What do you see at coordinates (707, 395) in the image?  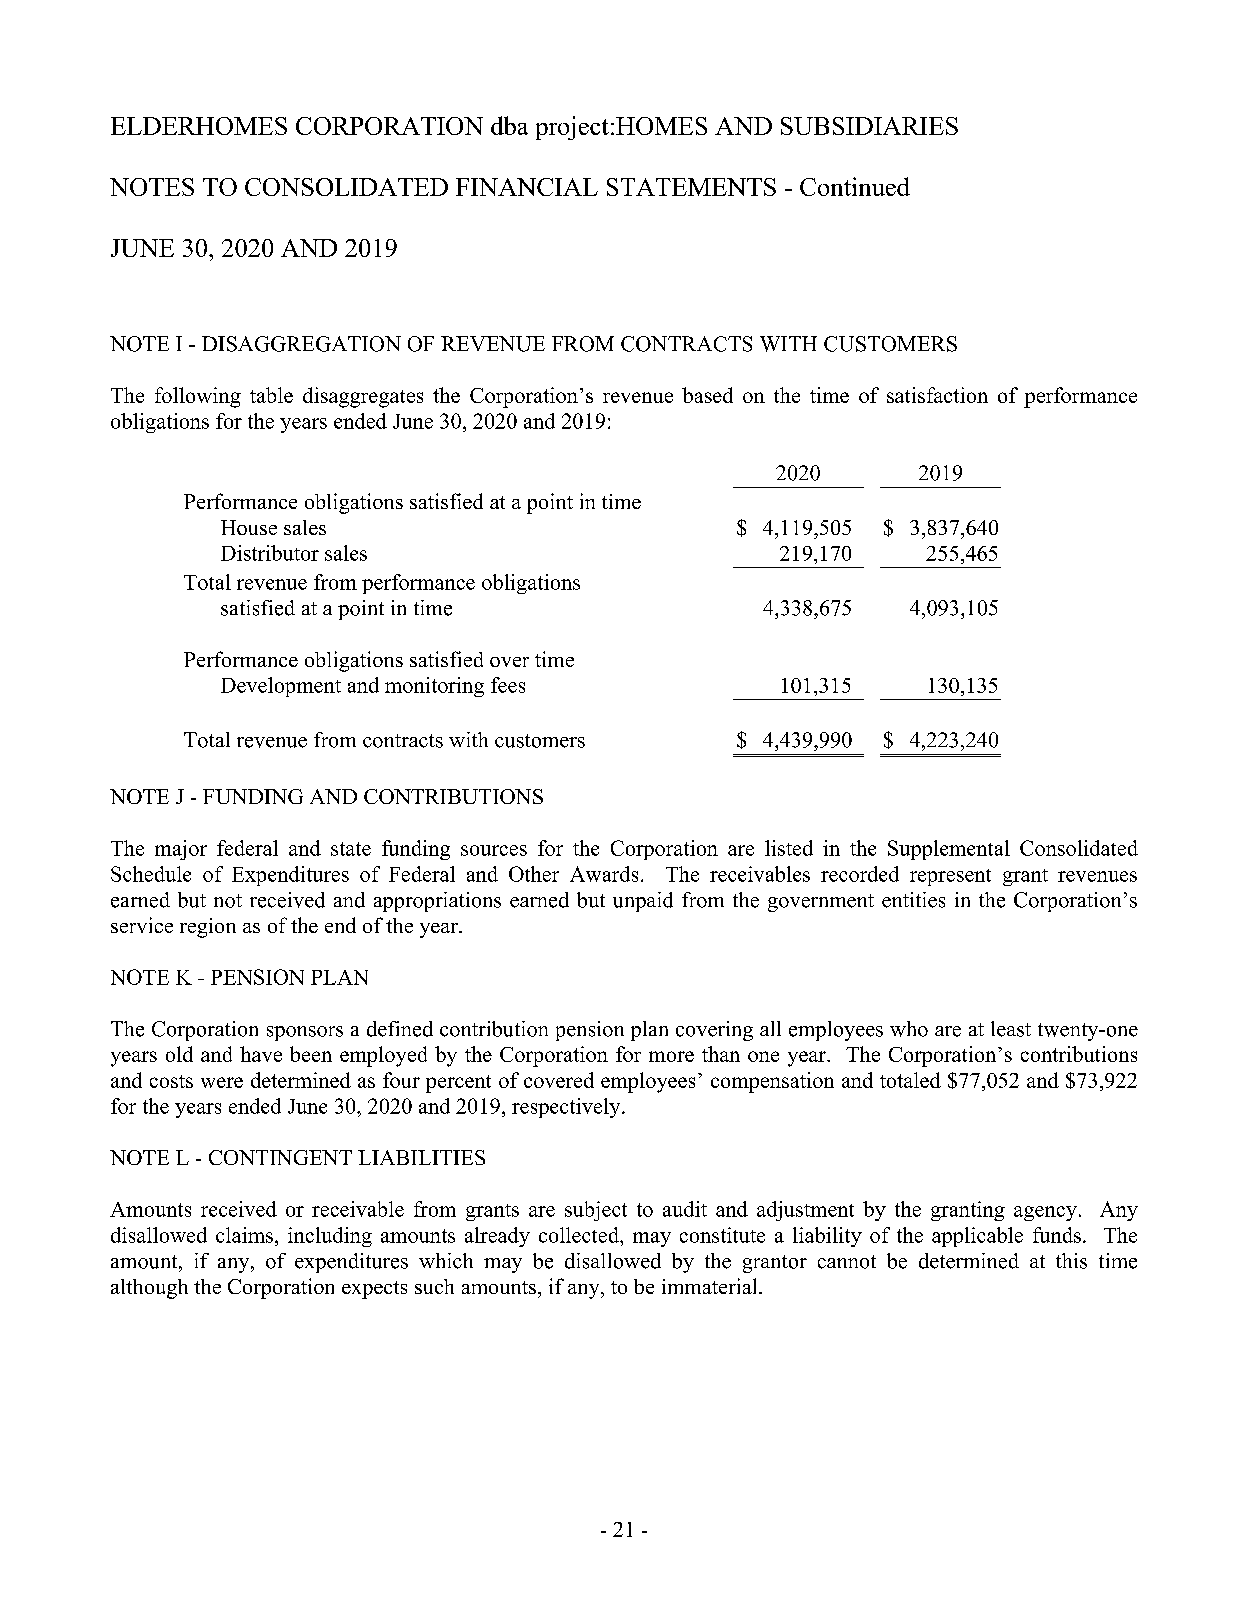 I see `based` at bounding box center [707, 395].
